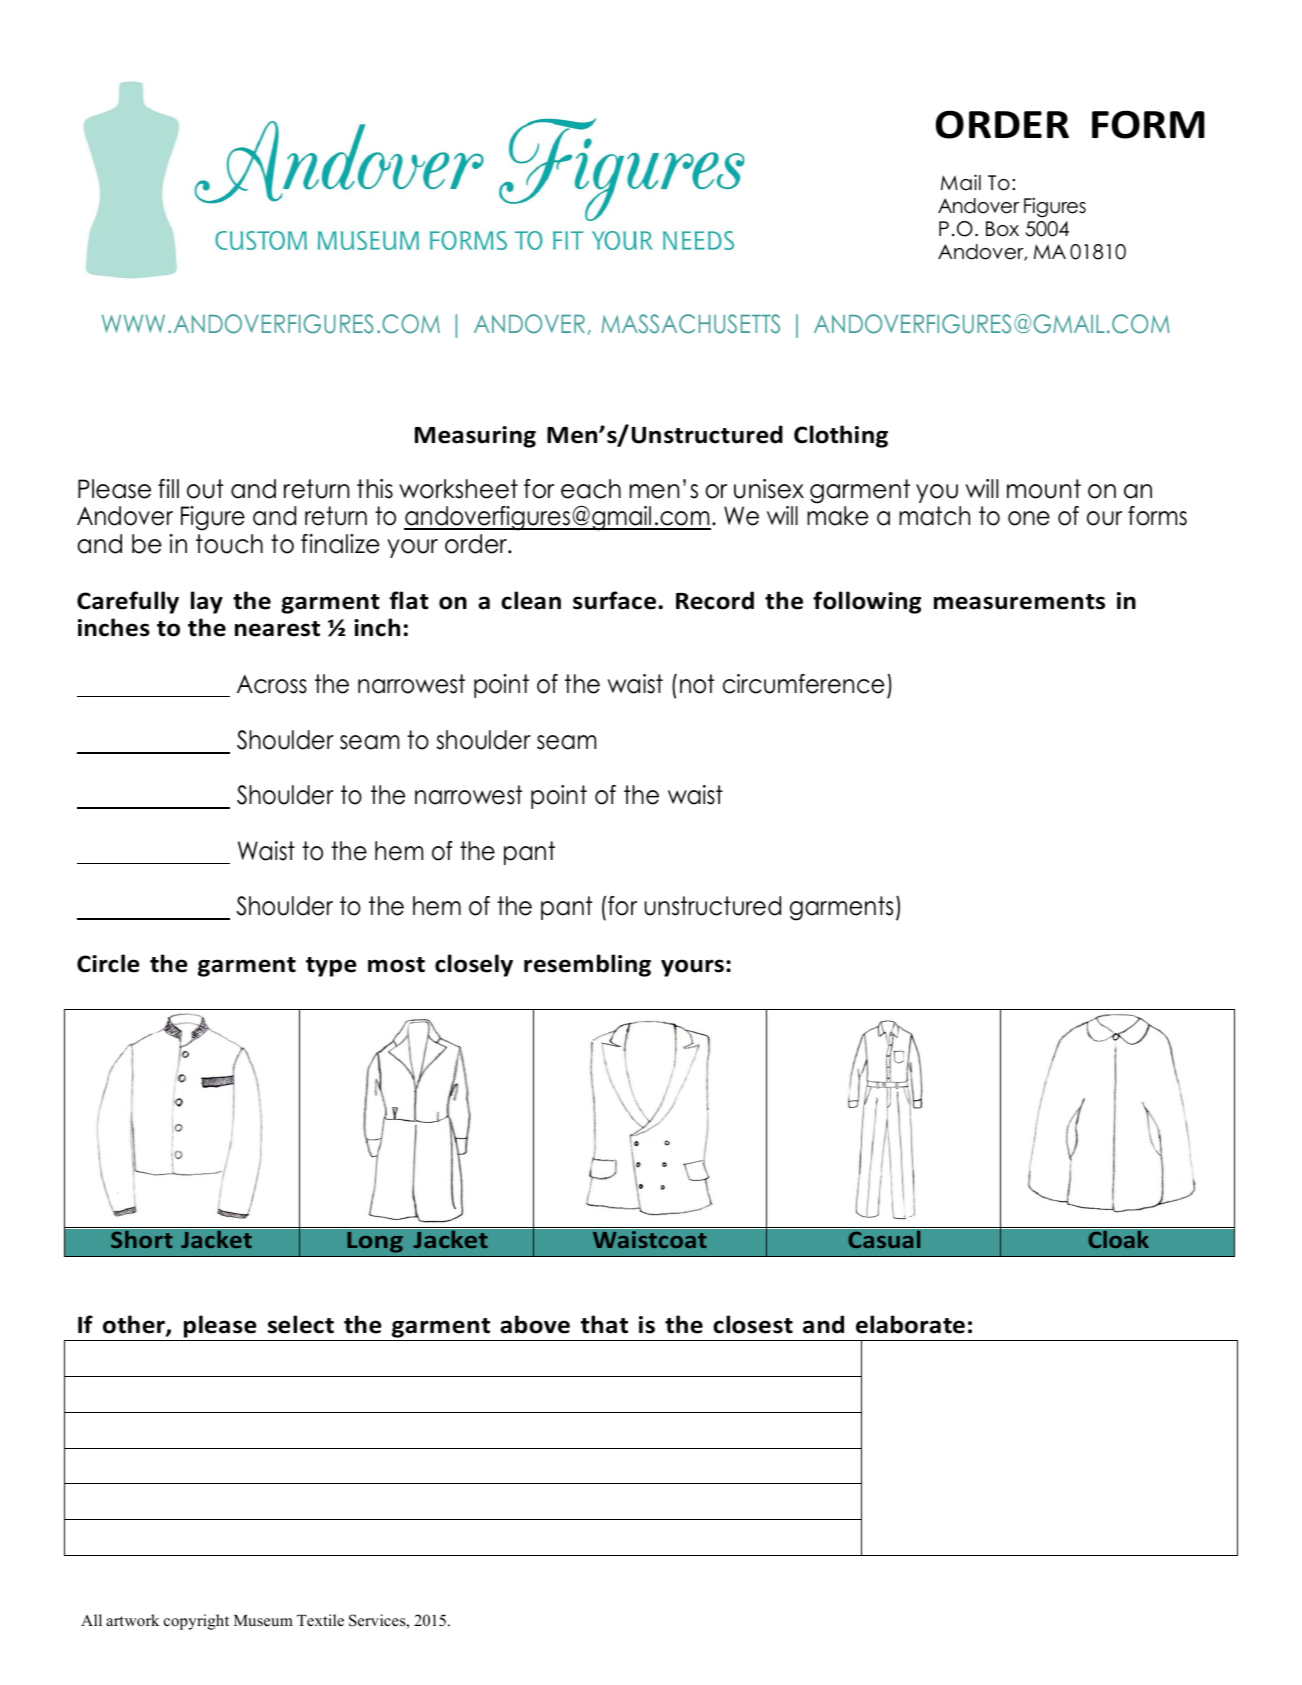 Image resolution: width=1302 pixels, height=1685 pixels. What do you see at coordinates (196, 1622) in the image?
I see `copyright` at bounding box center [196, 1622].
